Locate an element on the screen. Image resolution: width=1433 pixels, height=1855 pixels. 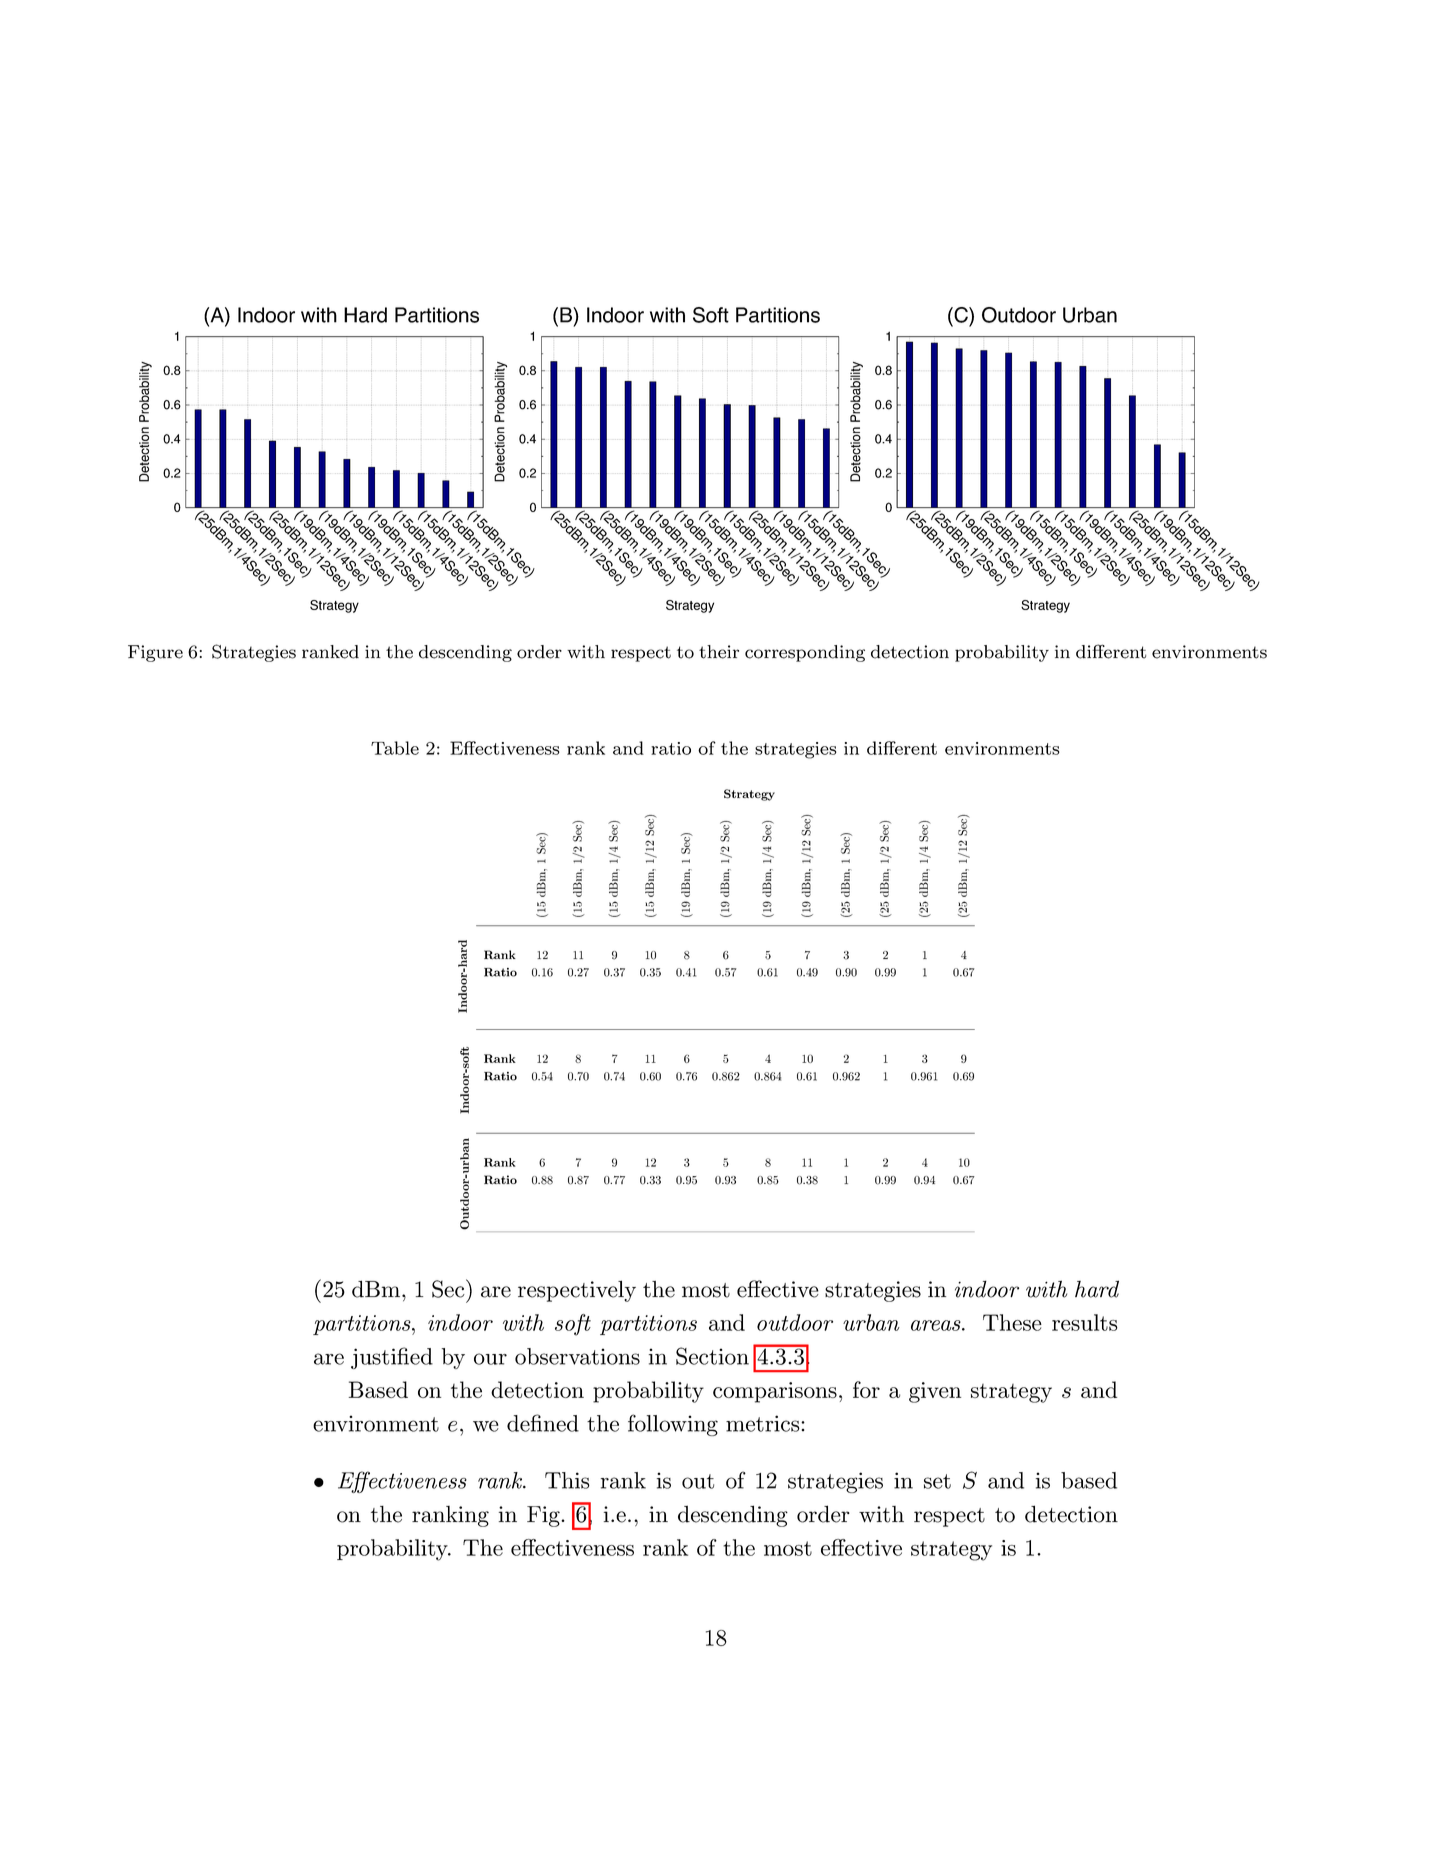
defined is located at coordinates (543, 1423).
